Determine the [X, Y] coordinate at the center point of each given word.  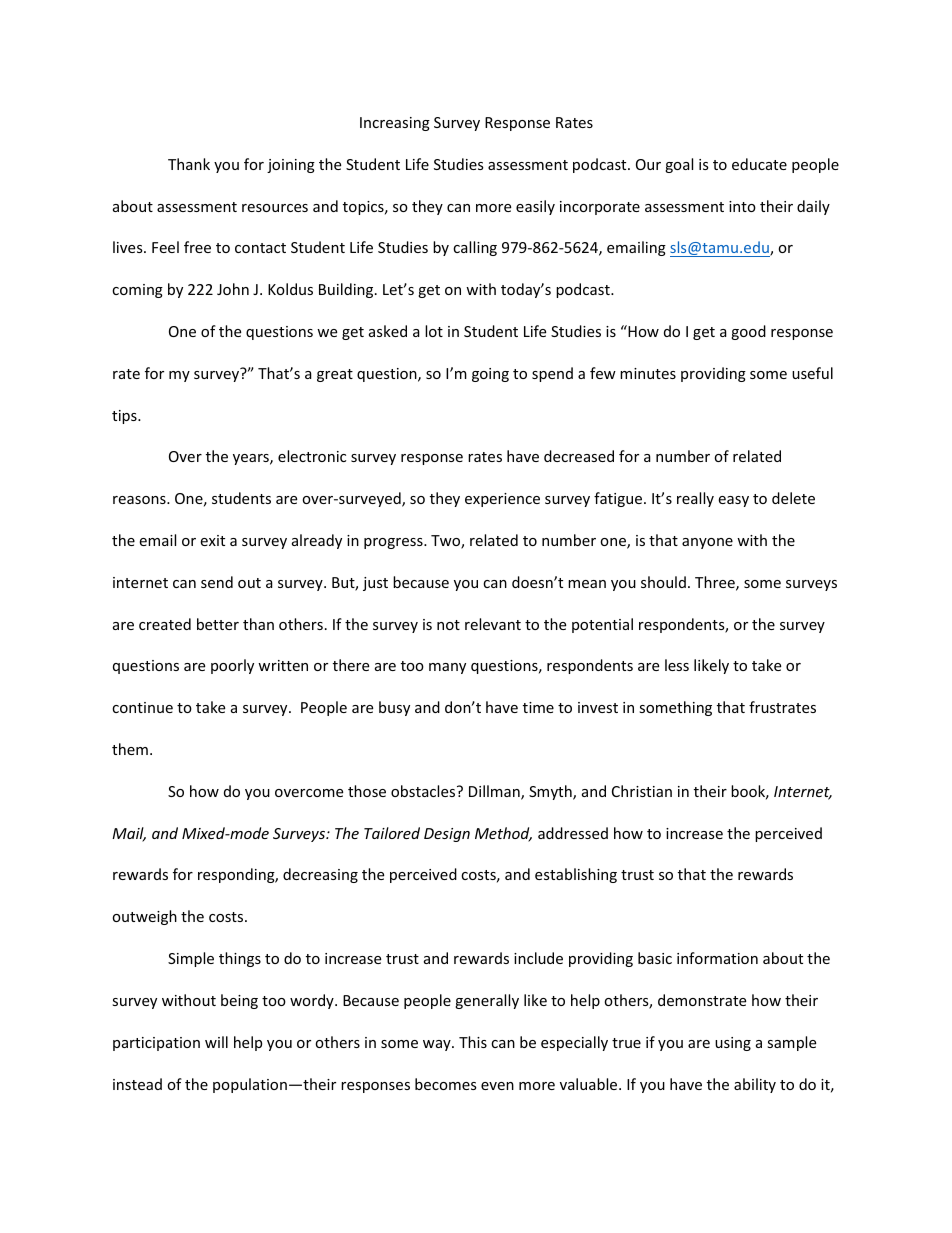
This [473, 1042]
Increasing [395, 124]
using [733, 1044]
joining [291, 166]
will [216, 1042]
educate [759, 164]
